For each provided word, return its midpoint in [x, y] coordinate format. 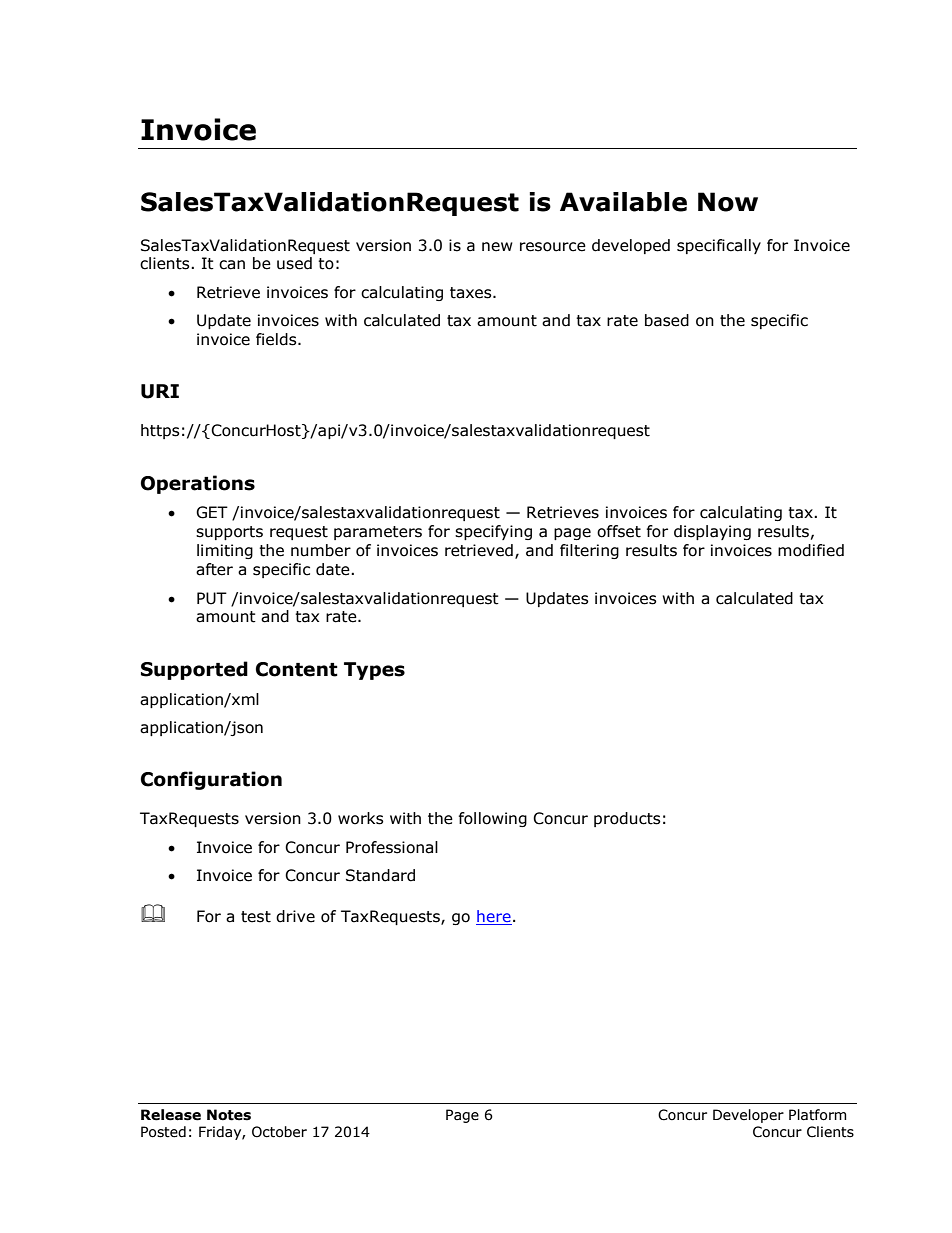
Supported [194, 670]
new [497, 247]
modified [811, 550]
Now [728, 202]
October [279, 1132]
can [232, 265]
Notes [229, 1115]
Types [374, 671]
